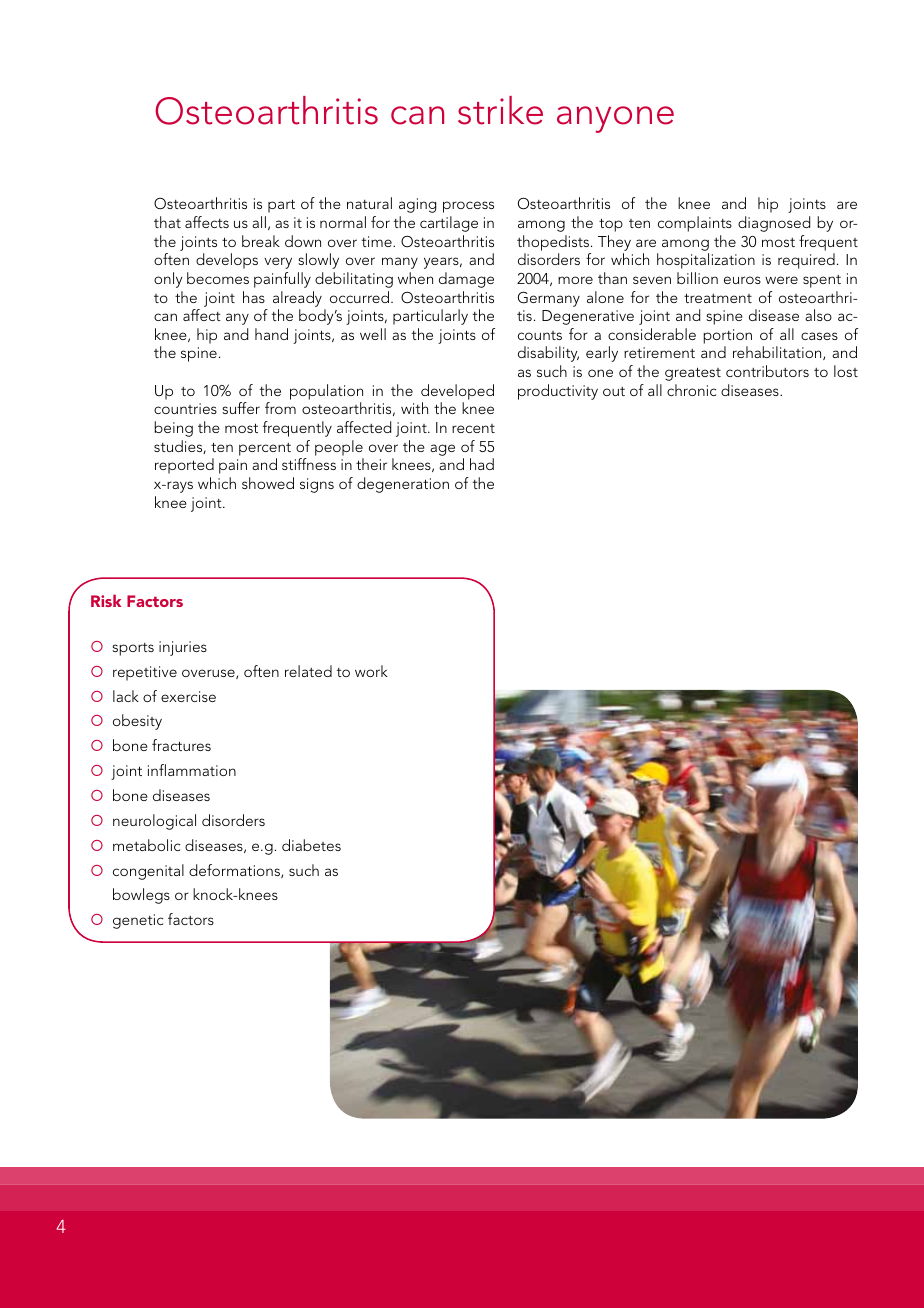 This screenshot has width=924, height=1308. What do you see at coordinates (727, 336) in the screenshot?
I see `portion` at bounding box center [727, 336].
